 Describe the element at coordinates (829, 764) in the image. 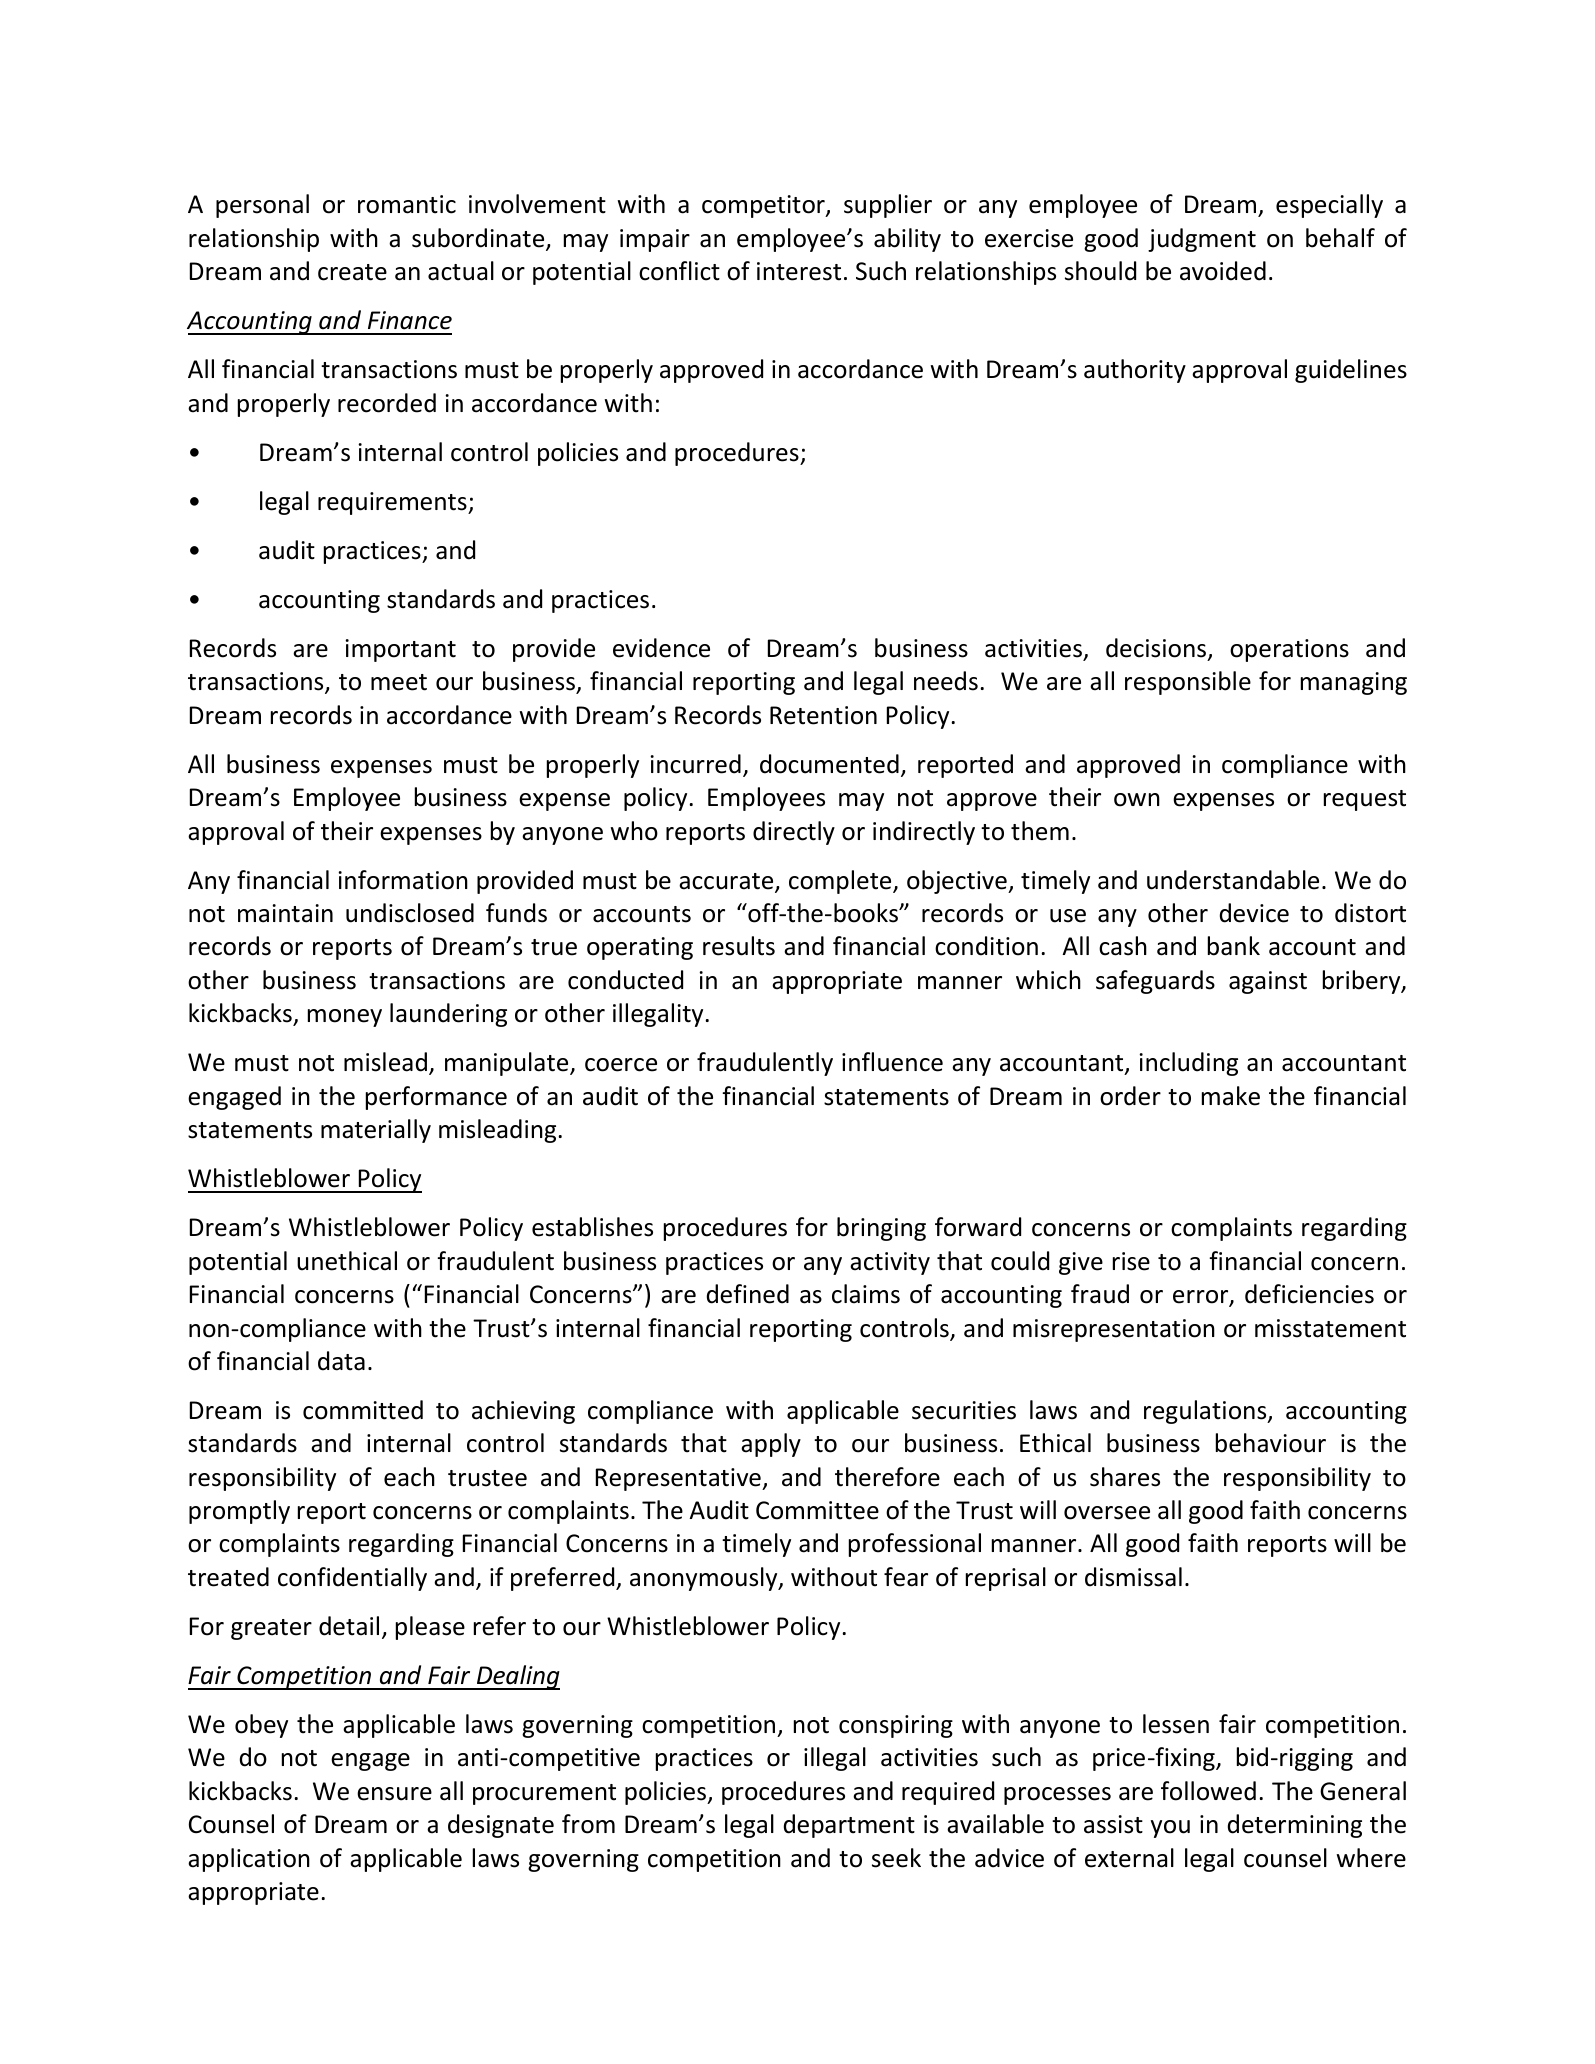

I see `documented` at that location.
